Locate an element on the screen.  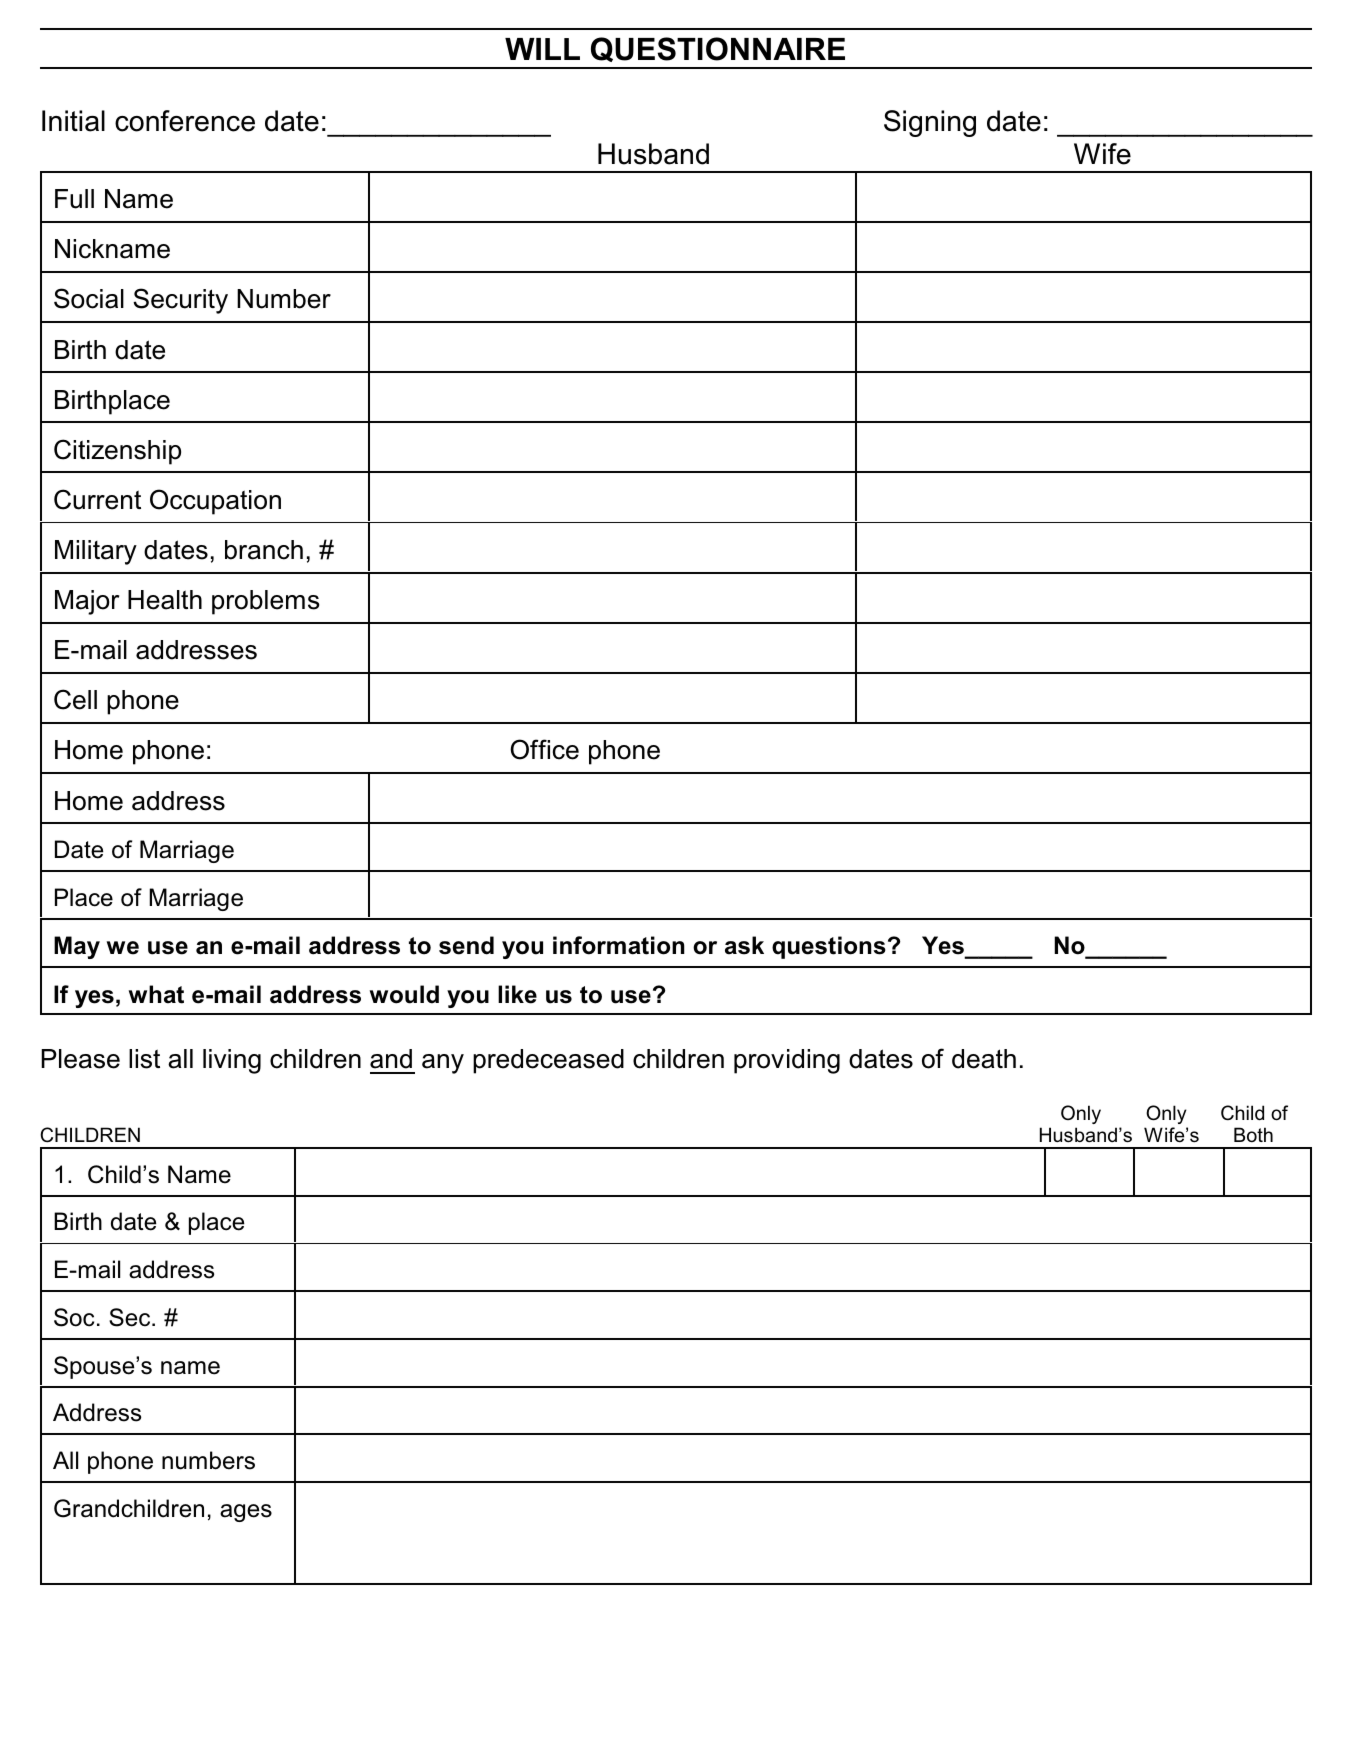
providing is located at coordinates (787, 1061).
